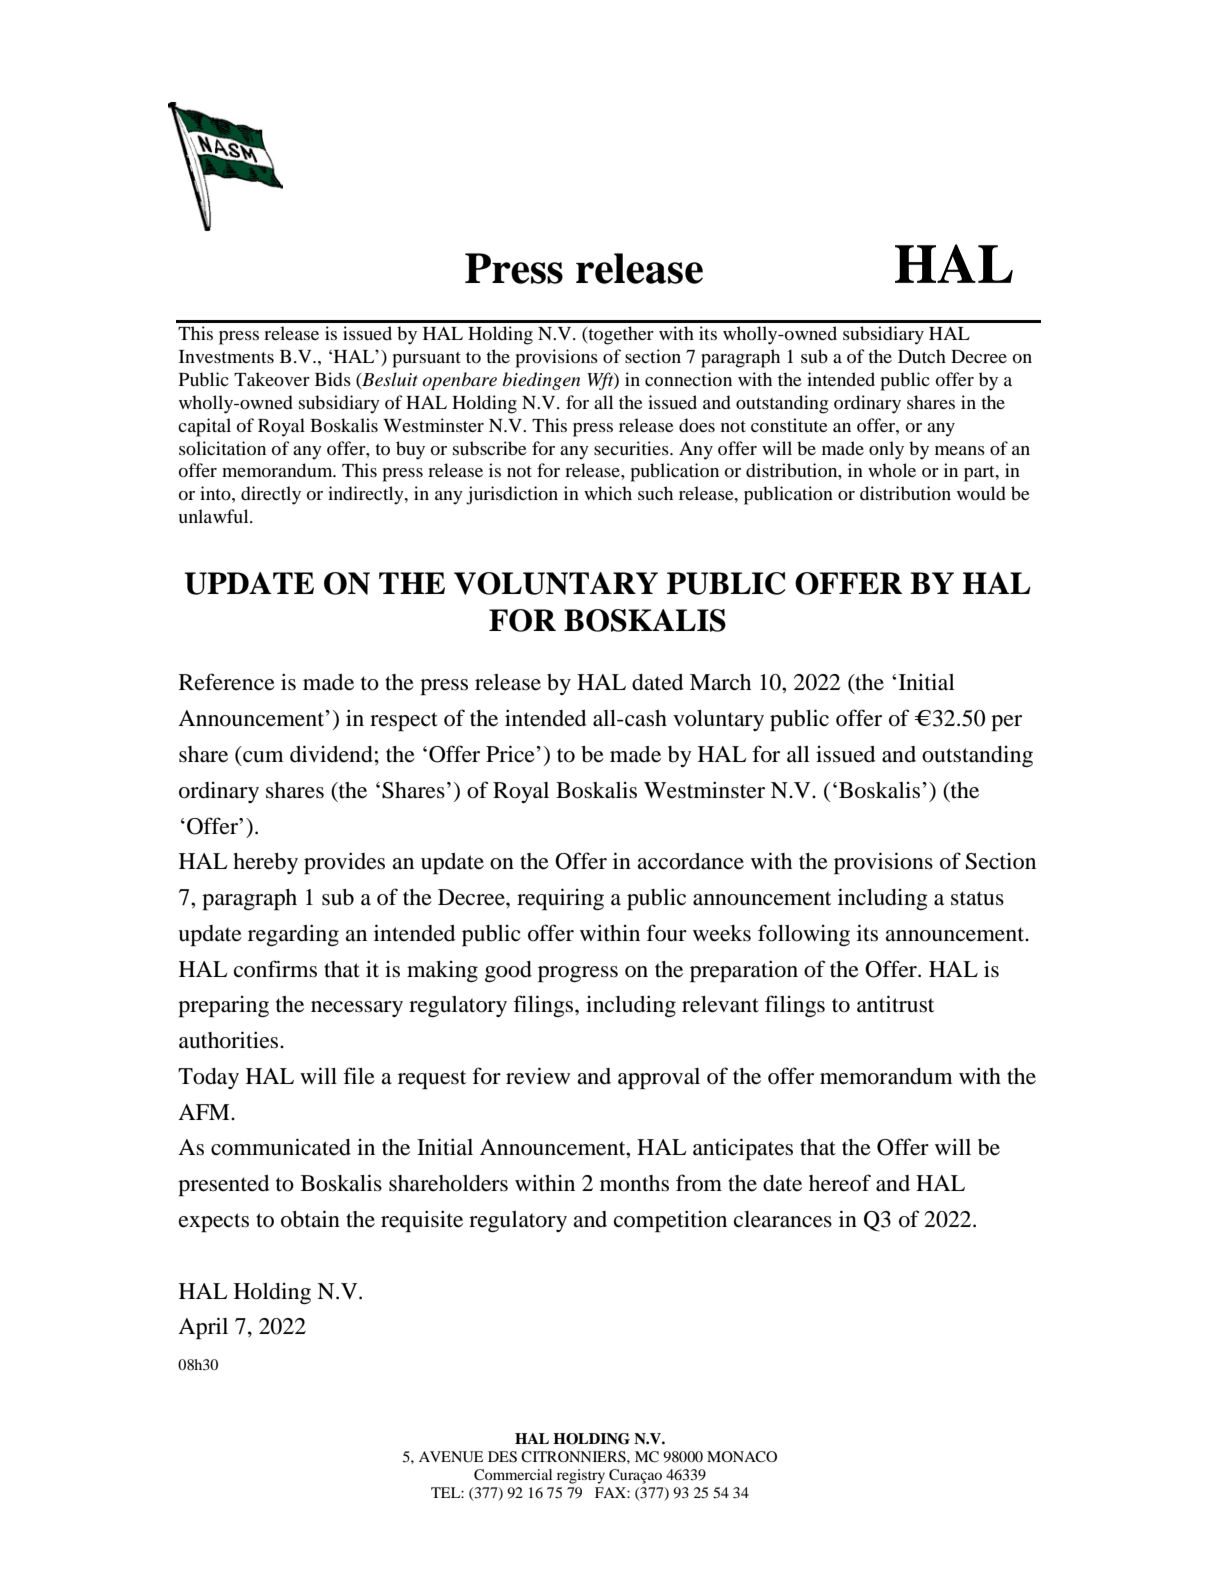  What do you see at coordinates (690, 861) in the screenshot?
I see `accordance` at bounding box center [690, 861].
